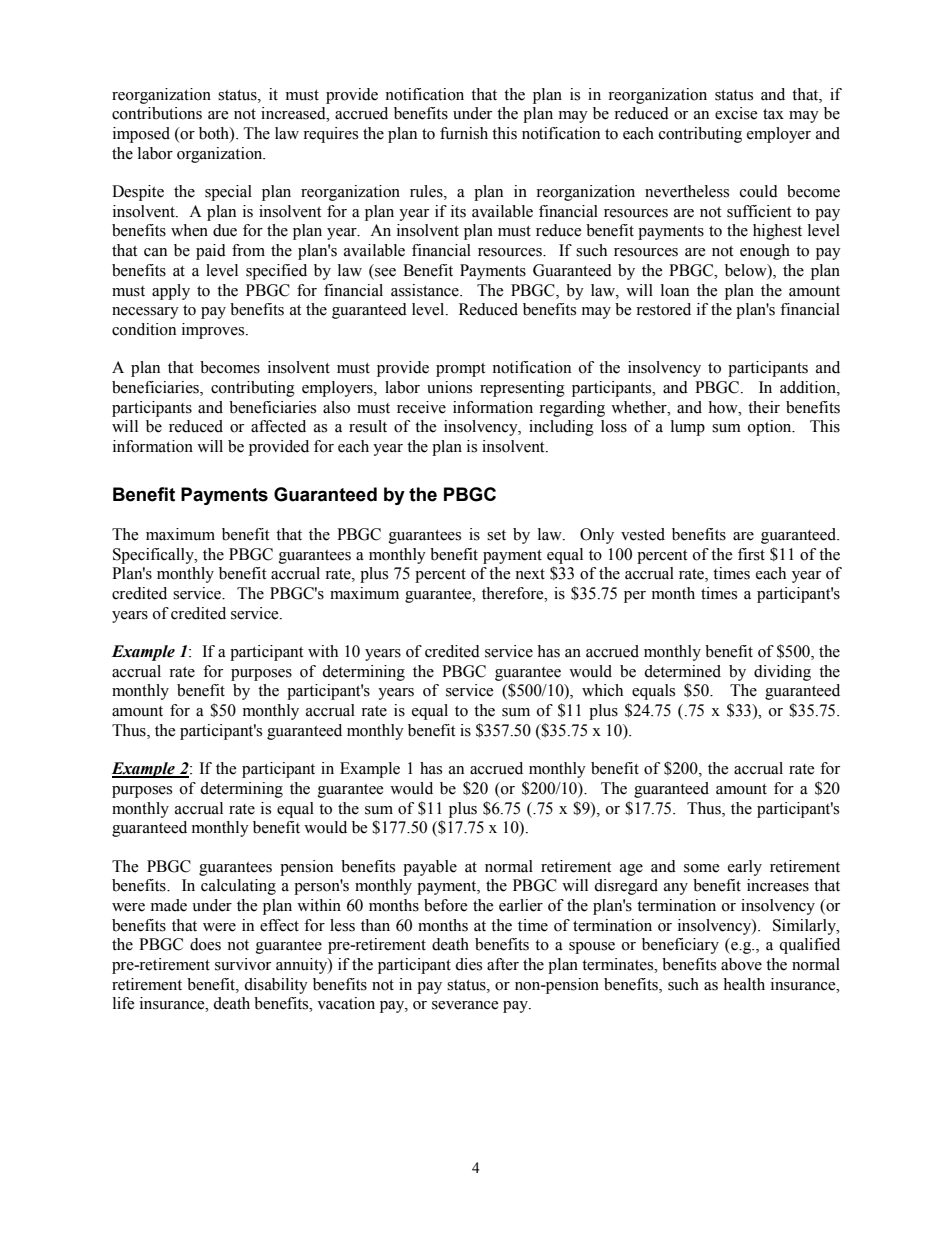  What do you see at coordinates (243, 964) in the screenshot?
I see `survivor` at bounding box center [243, 964].
